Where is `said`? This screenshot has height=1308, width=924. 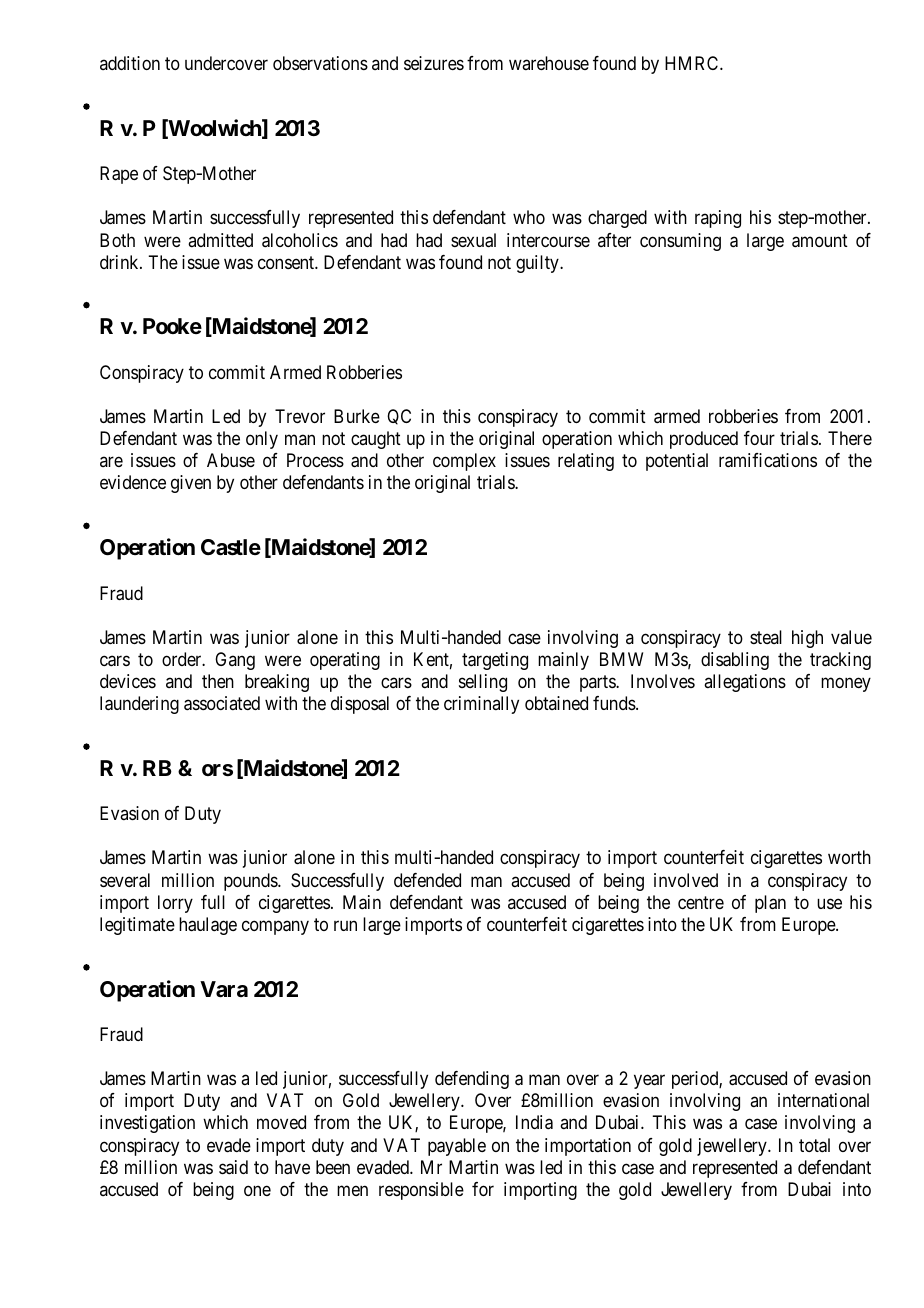
said is located at coordinates (233, 1167).
